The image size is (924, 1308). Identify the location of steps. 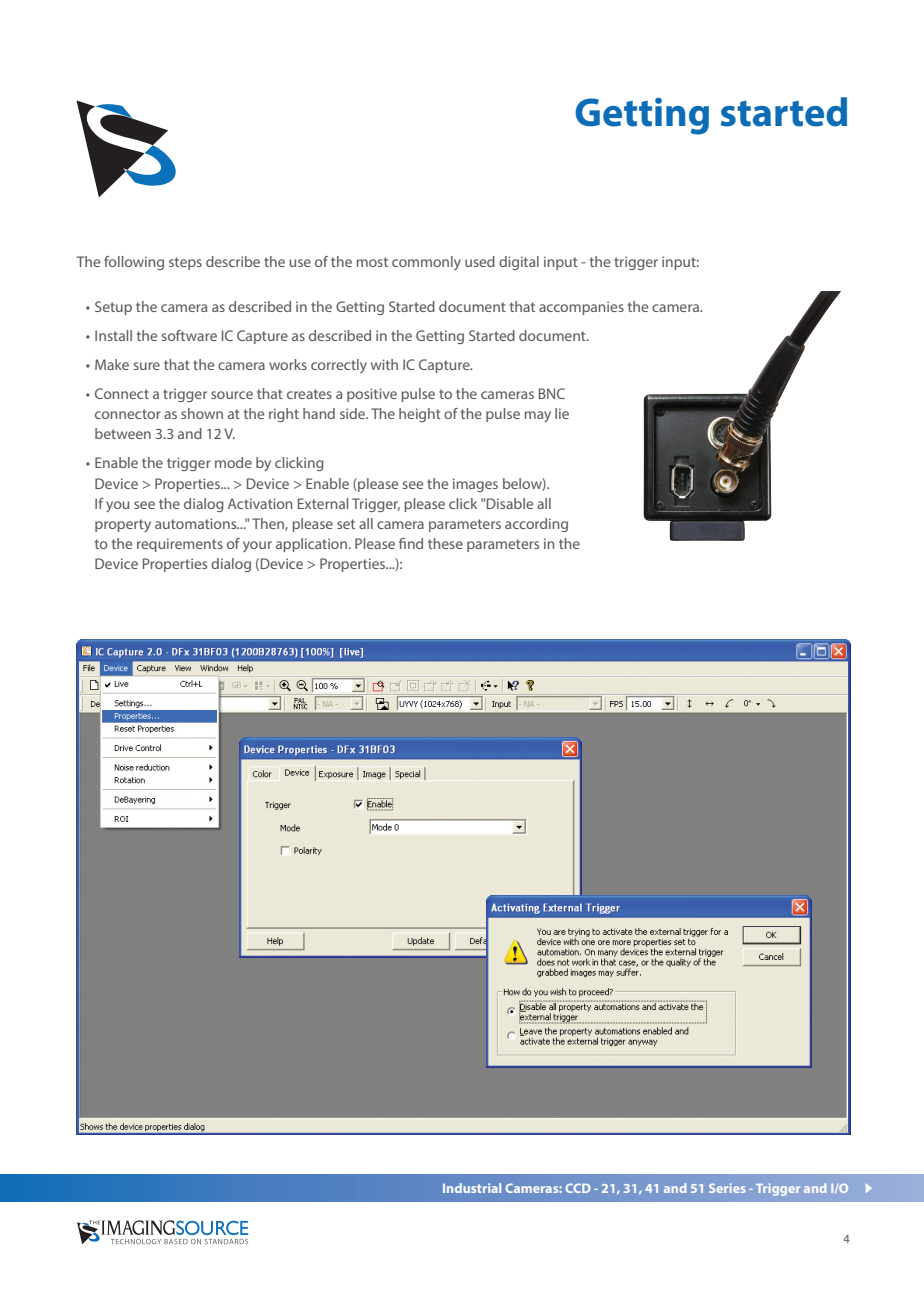
(185, 263).
